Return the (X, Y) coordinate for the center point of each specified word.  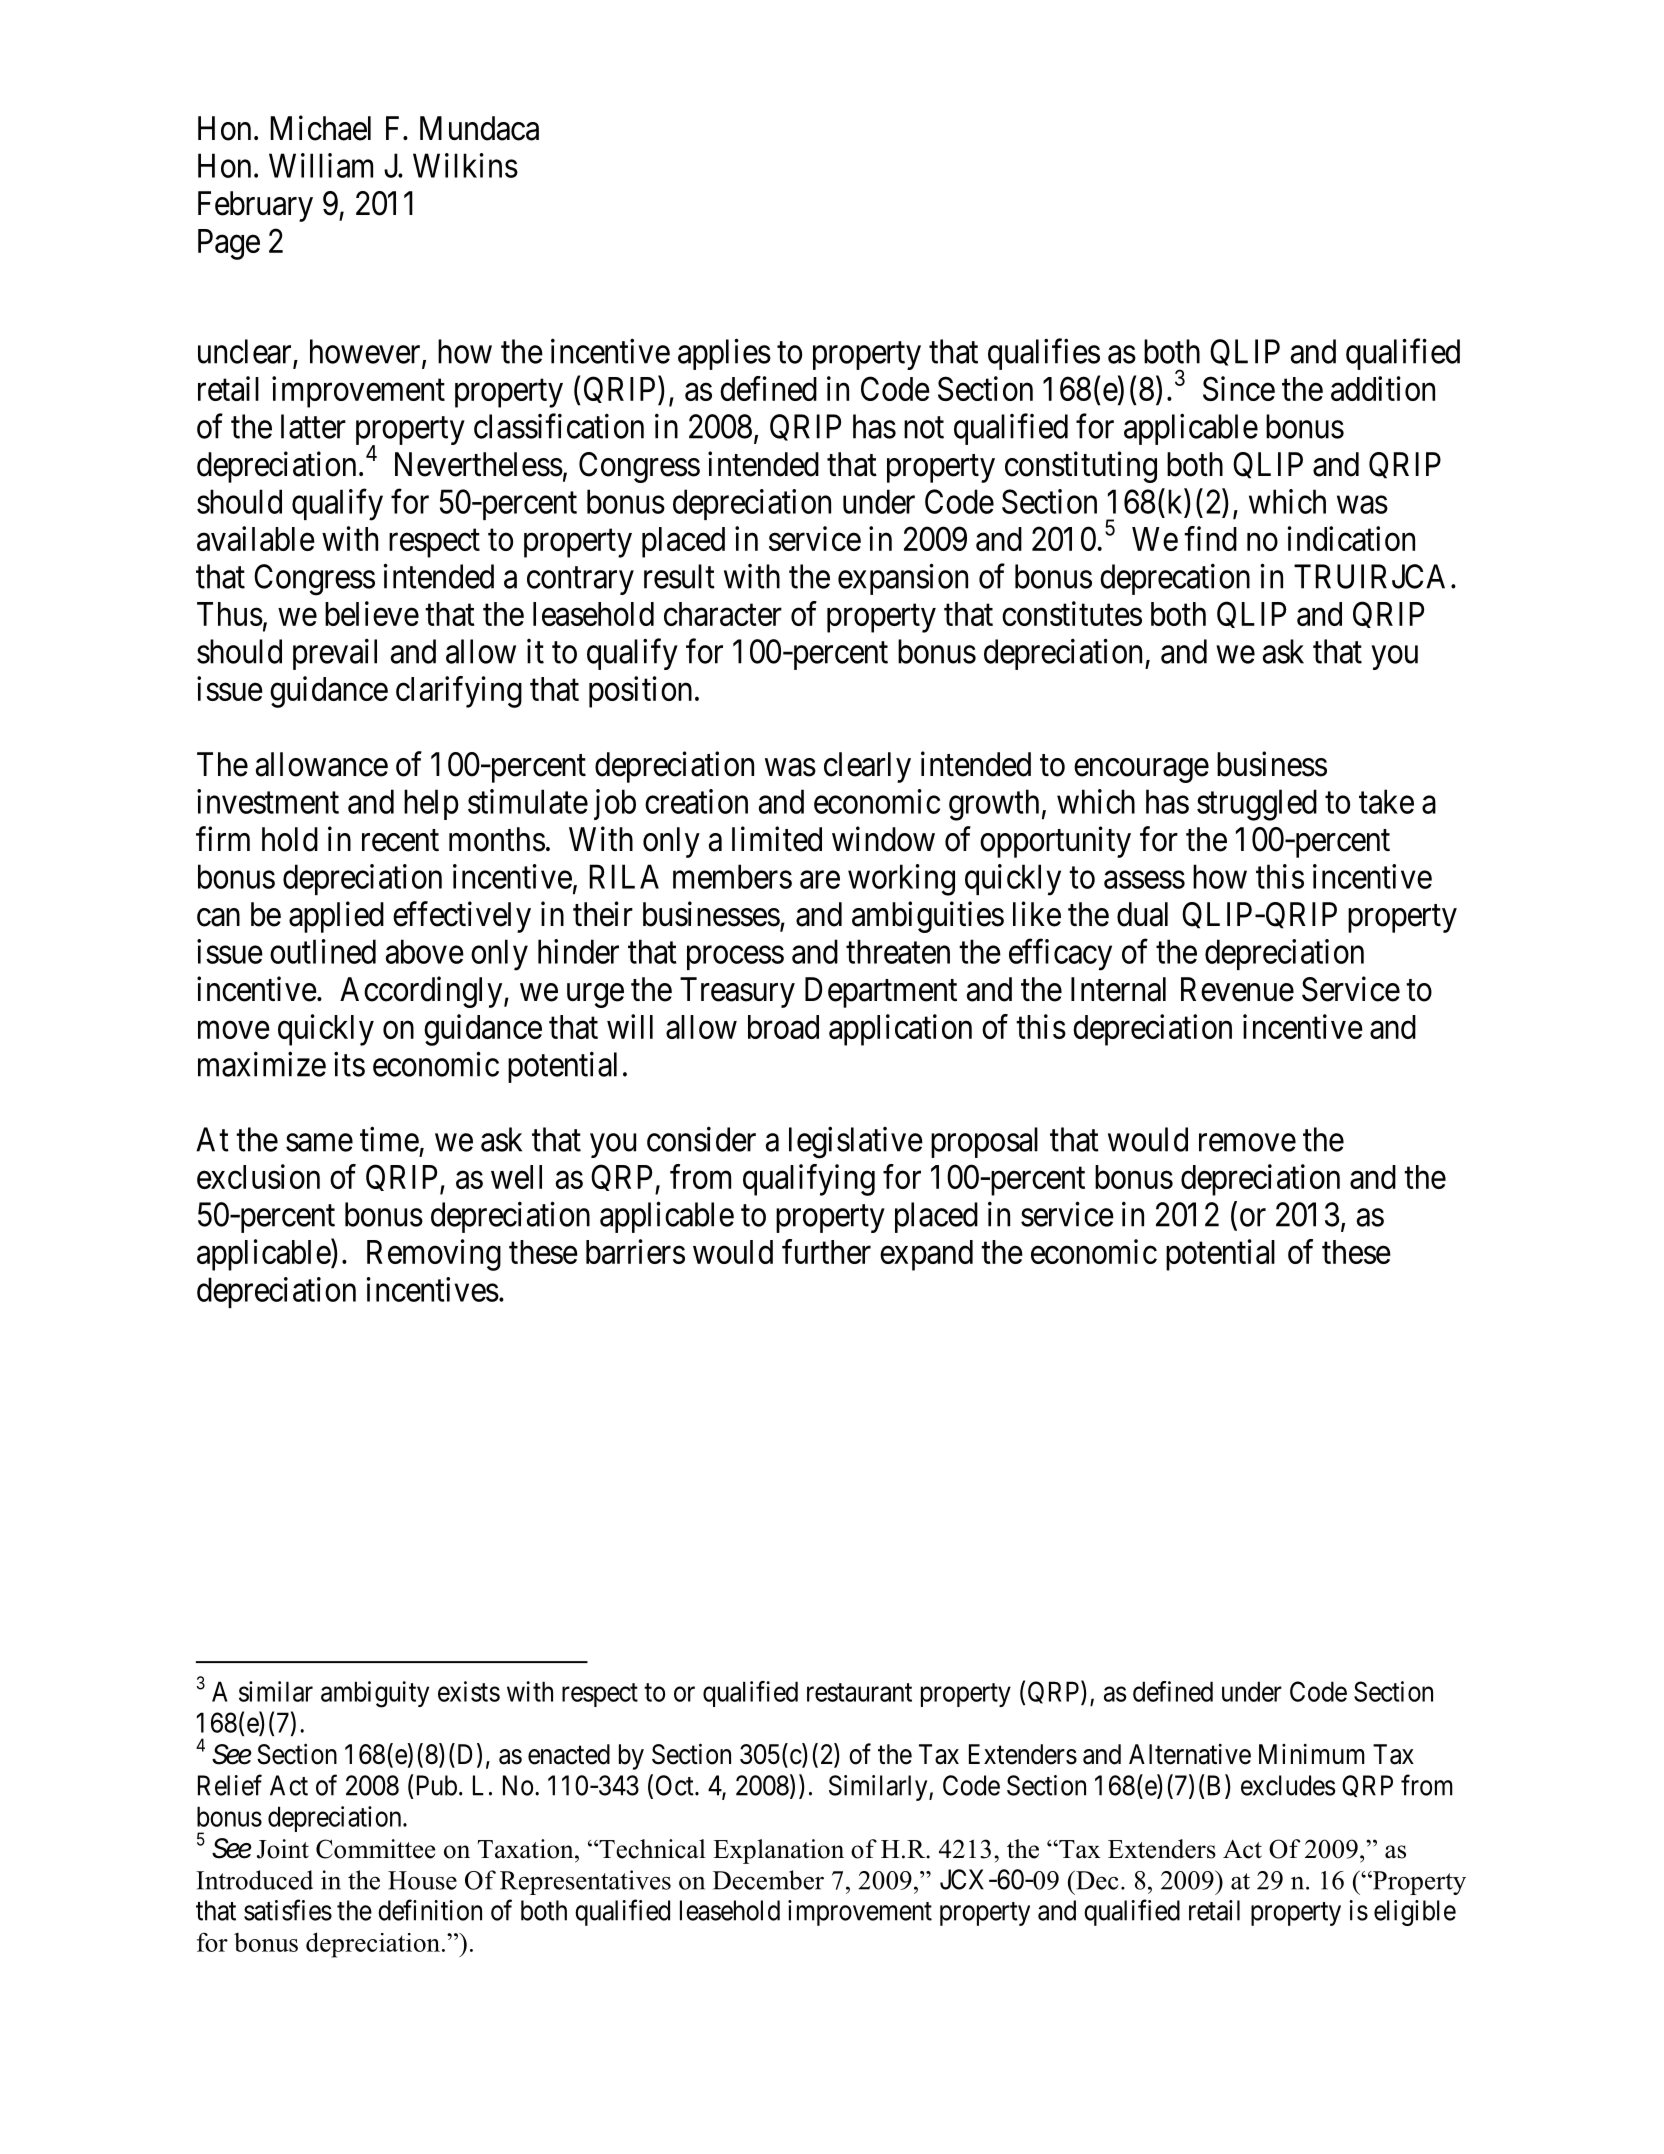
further (826, 1251)
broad (783, 1027)
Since (1239, 388)
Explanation (778, 1851)
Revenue (1237, 989)
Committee (375, 1849)
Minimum (1312, 1753)
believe (372, 613)
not (924, 428)
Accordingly (422, 992)
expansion (903, 579)
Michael (320, 128)
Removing (434, 1255)
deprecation (1175, 579)
